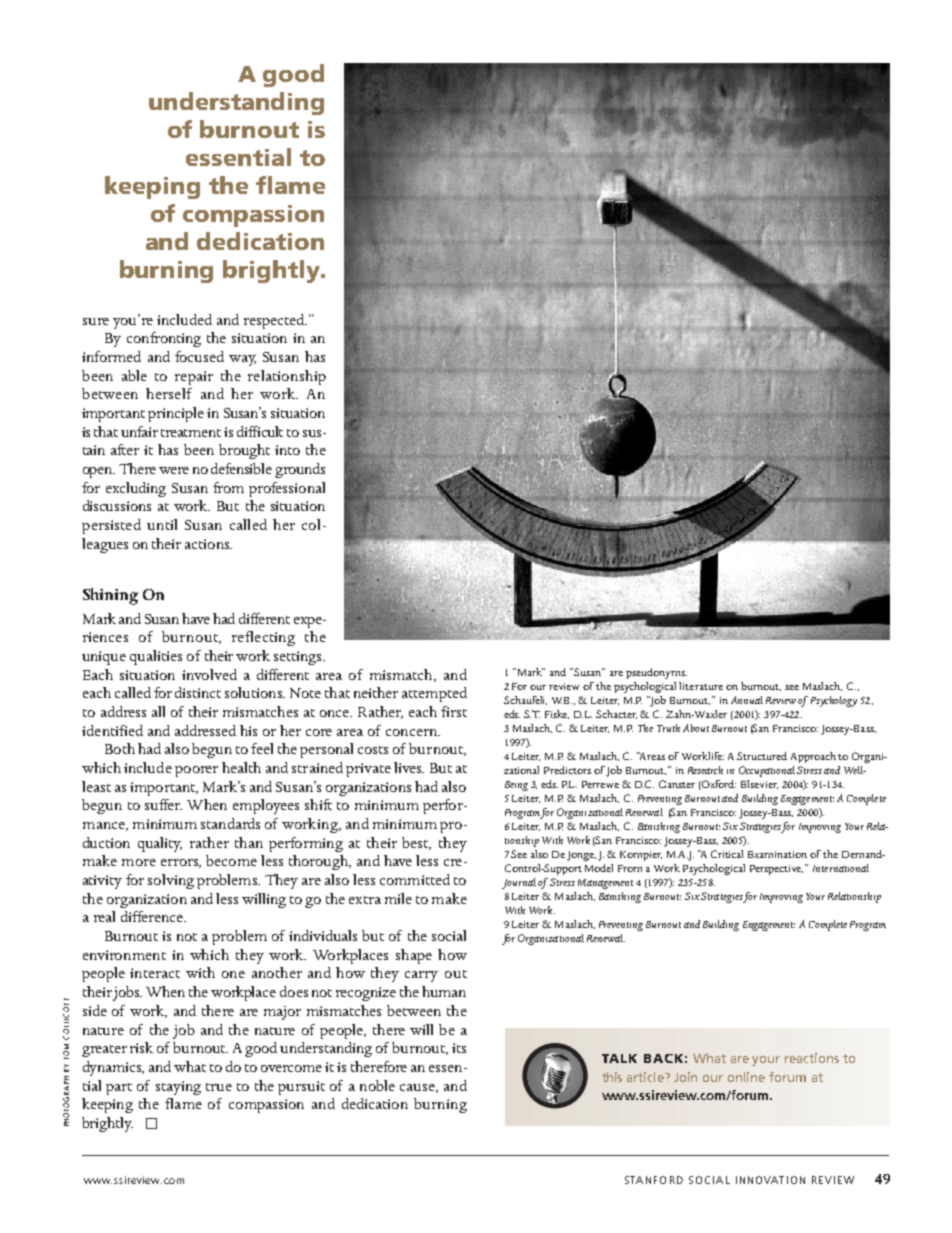 The height and width of the screenshot is (1233, 952). What do you see at coordinates (198, 692) in the screenshot?
I see `distinct` at bounding box center [198, 692].
